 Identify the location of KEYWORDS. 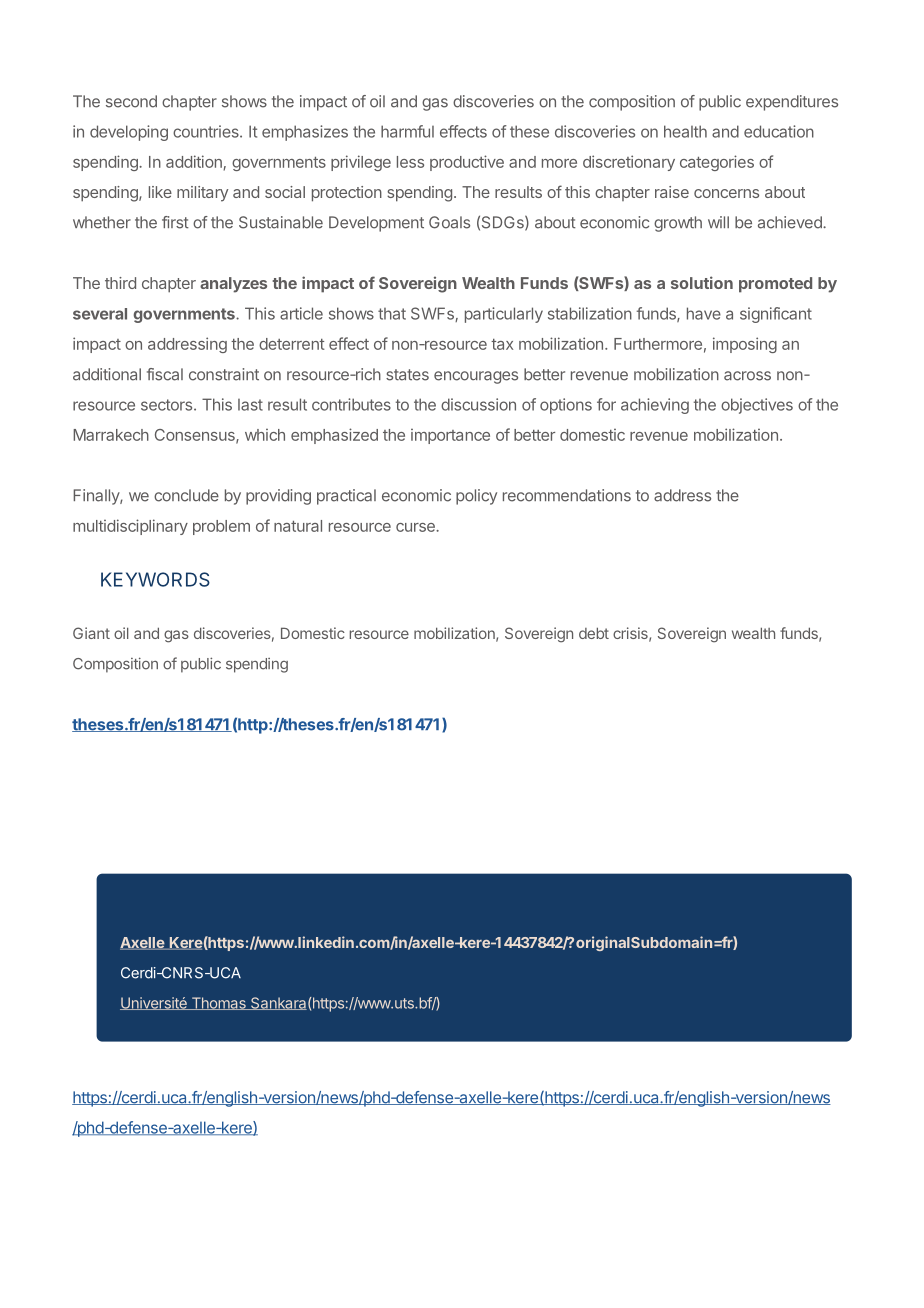
(155, 579).
